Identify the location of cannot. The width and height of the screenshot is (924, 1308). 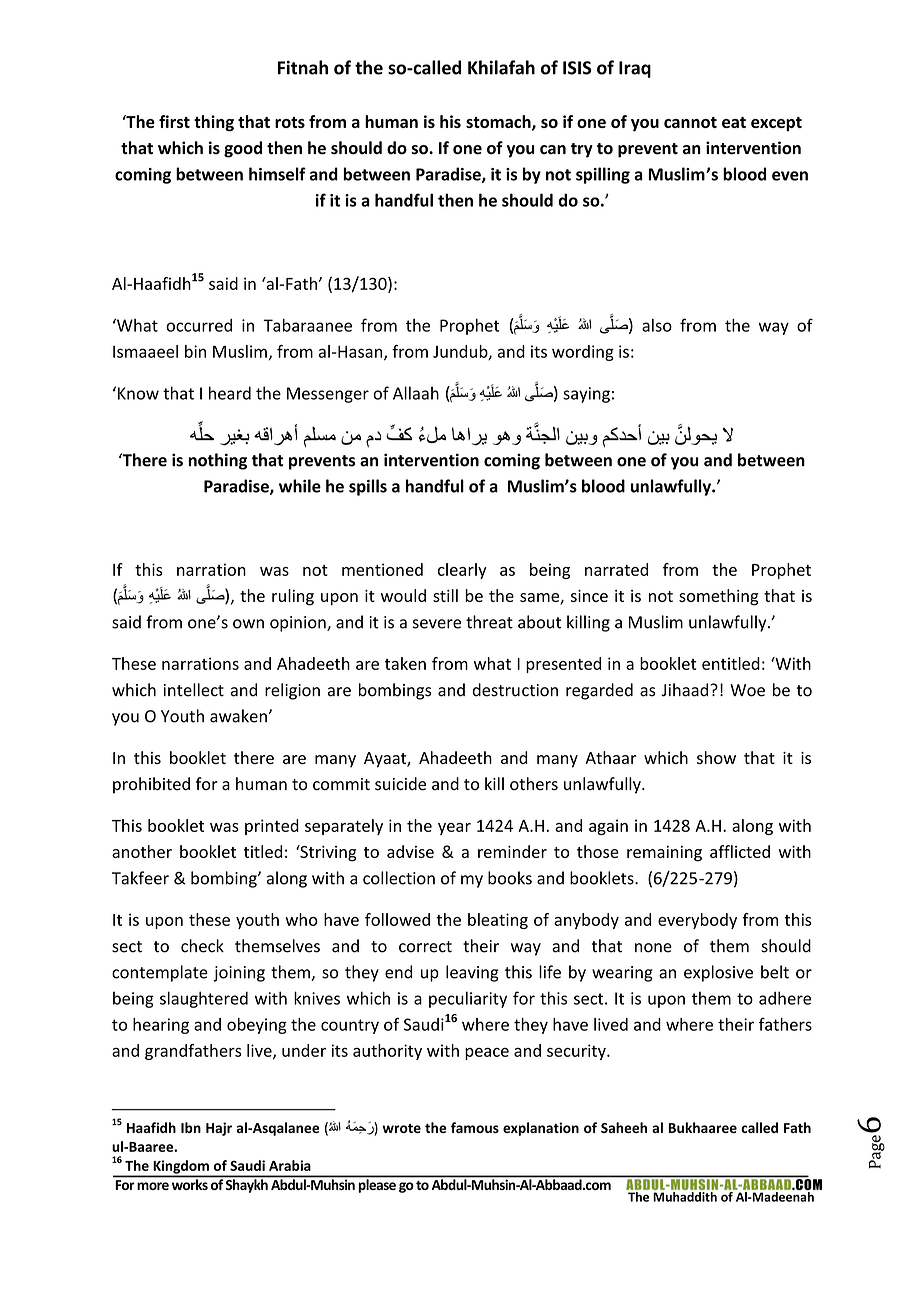
(690, 122).
